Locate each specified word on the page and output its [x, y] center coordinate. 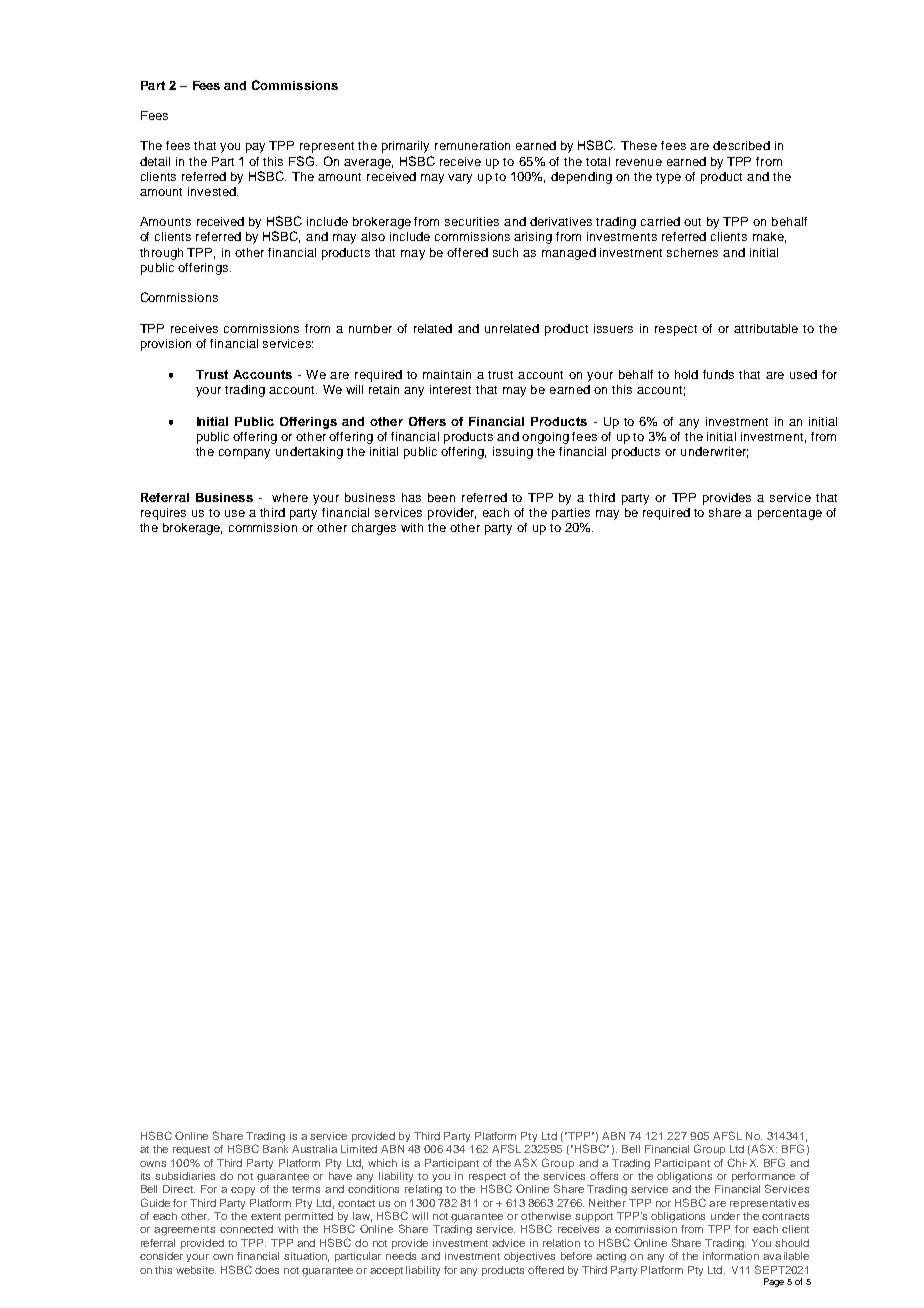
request [191, 1150]
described [741, 145]
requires [163, 514]
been [441, 497]
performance [763, 1178]
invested [213, 191]
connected [246, 1229]
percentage [790, 514]
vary [460, 179]
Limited [359, 1149]
